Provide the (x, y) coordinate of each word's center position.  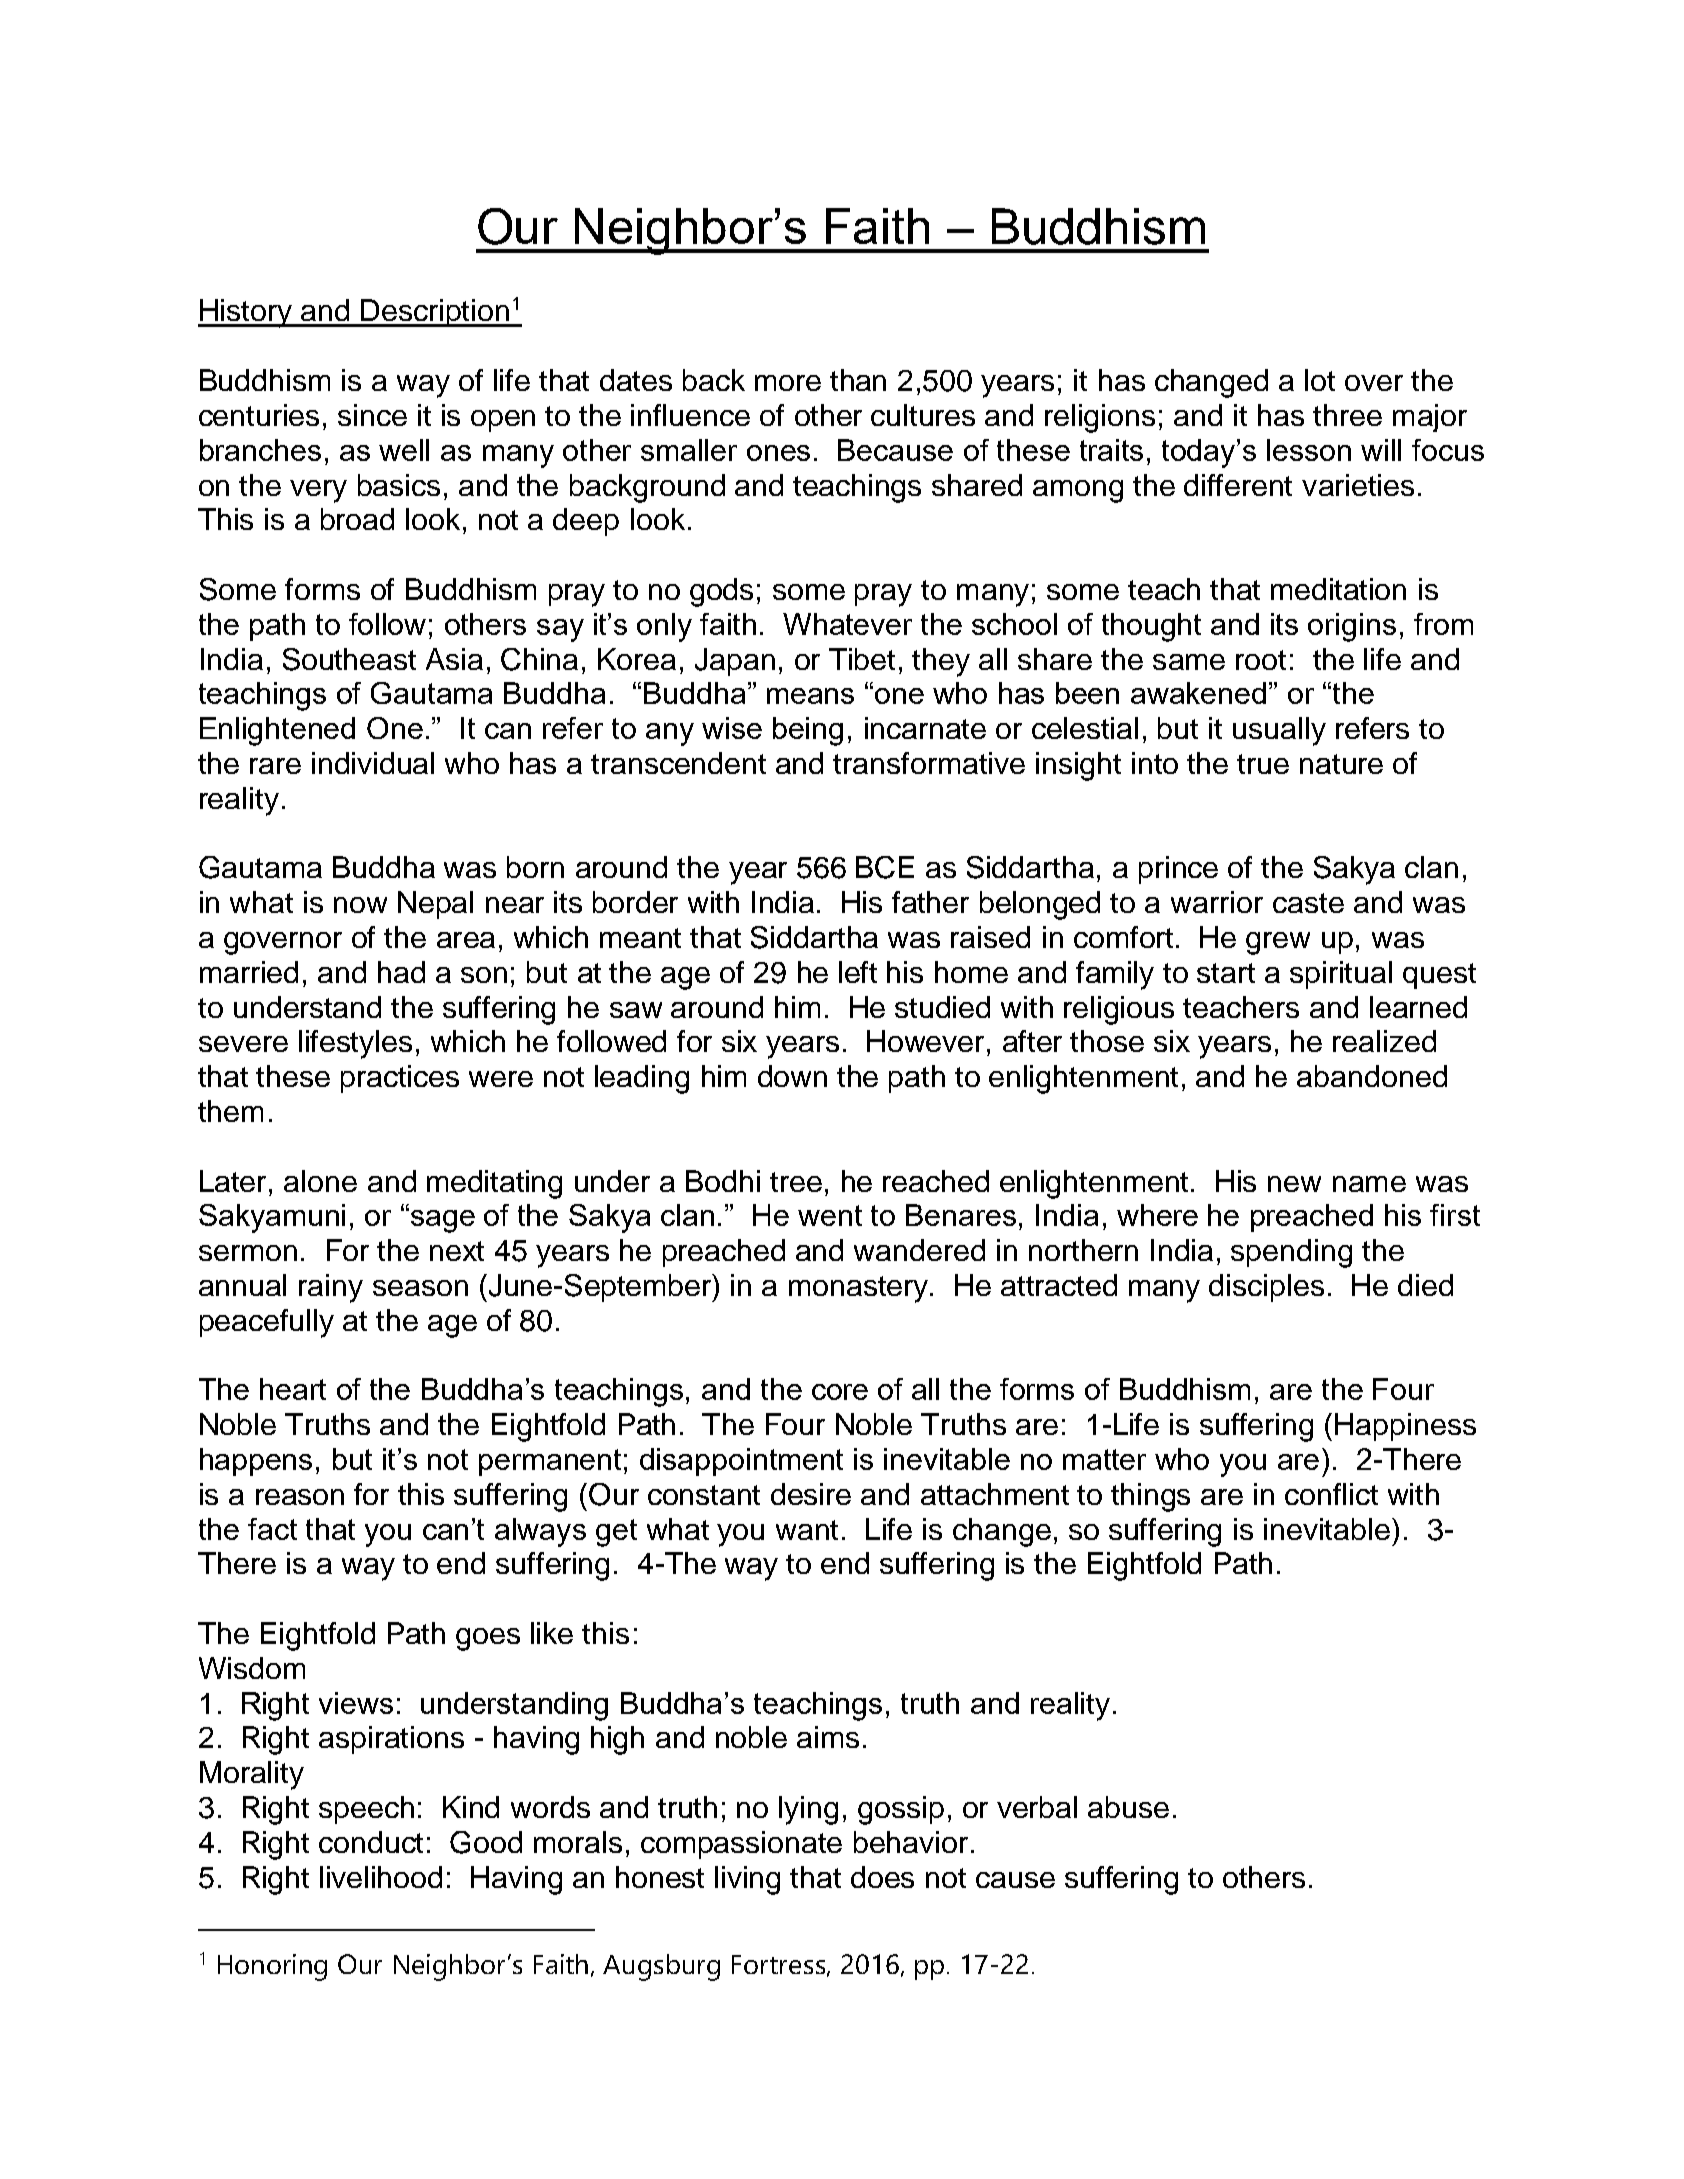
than (858, 380)
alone (320, 1181)
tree (796, 1182)
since (372, 415)
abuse (1128, 1807)
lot (1320, 380)
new (1294, 1184)
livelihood (381, 1877)
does (882, 1877)
